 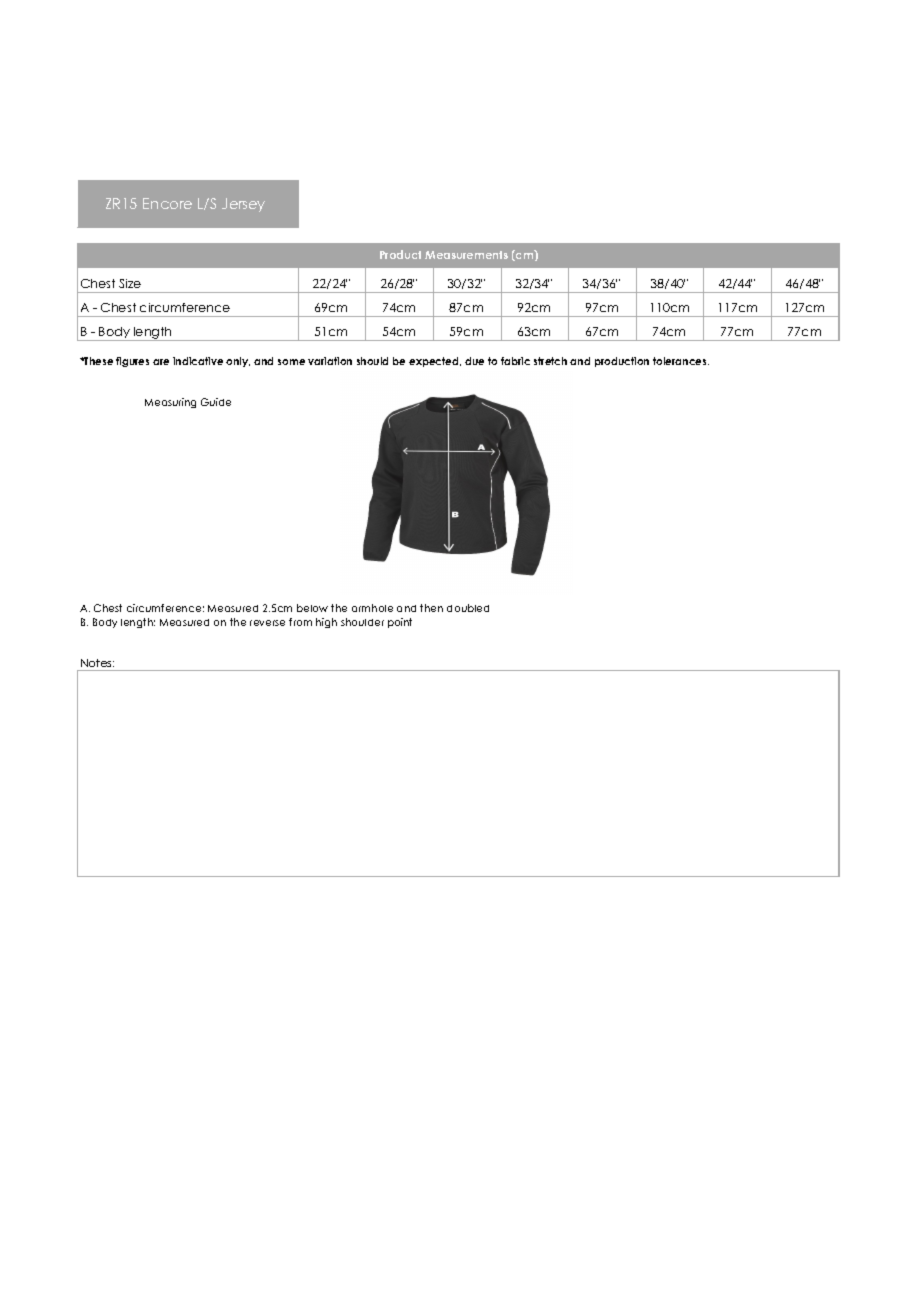 I want to click on Jersey, so click(x=243, y=205).
